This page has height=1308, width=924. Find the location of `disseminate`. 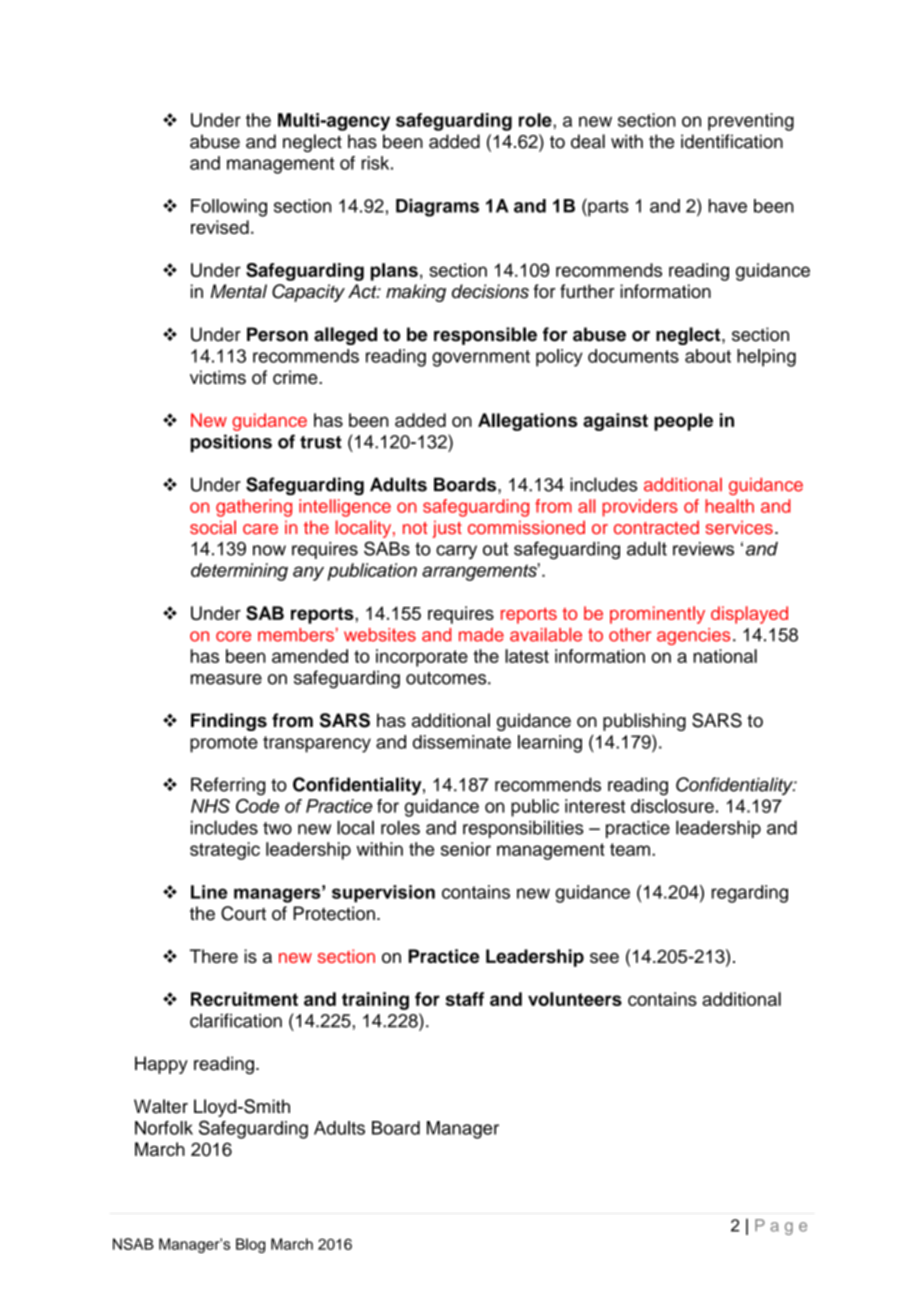

disseminate is located at coordinates (462, 742).
